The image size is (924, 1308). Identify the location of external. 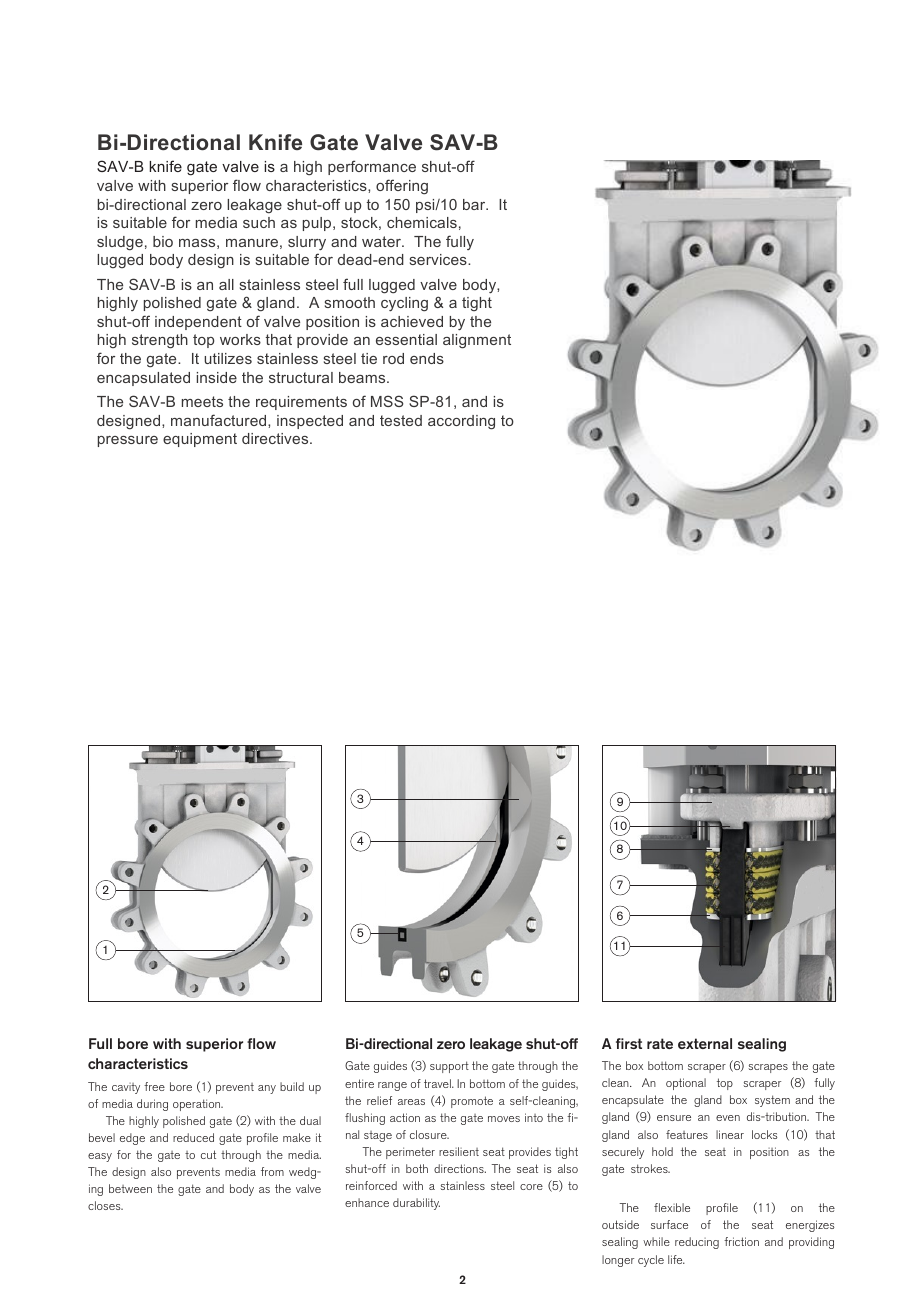
(705, 1043).
